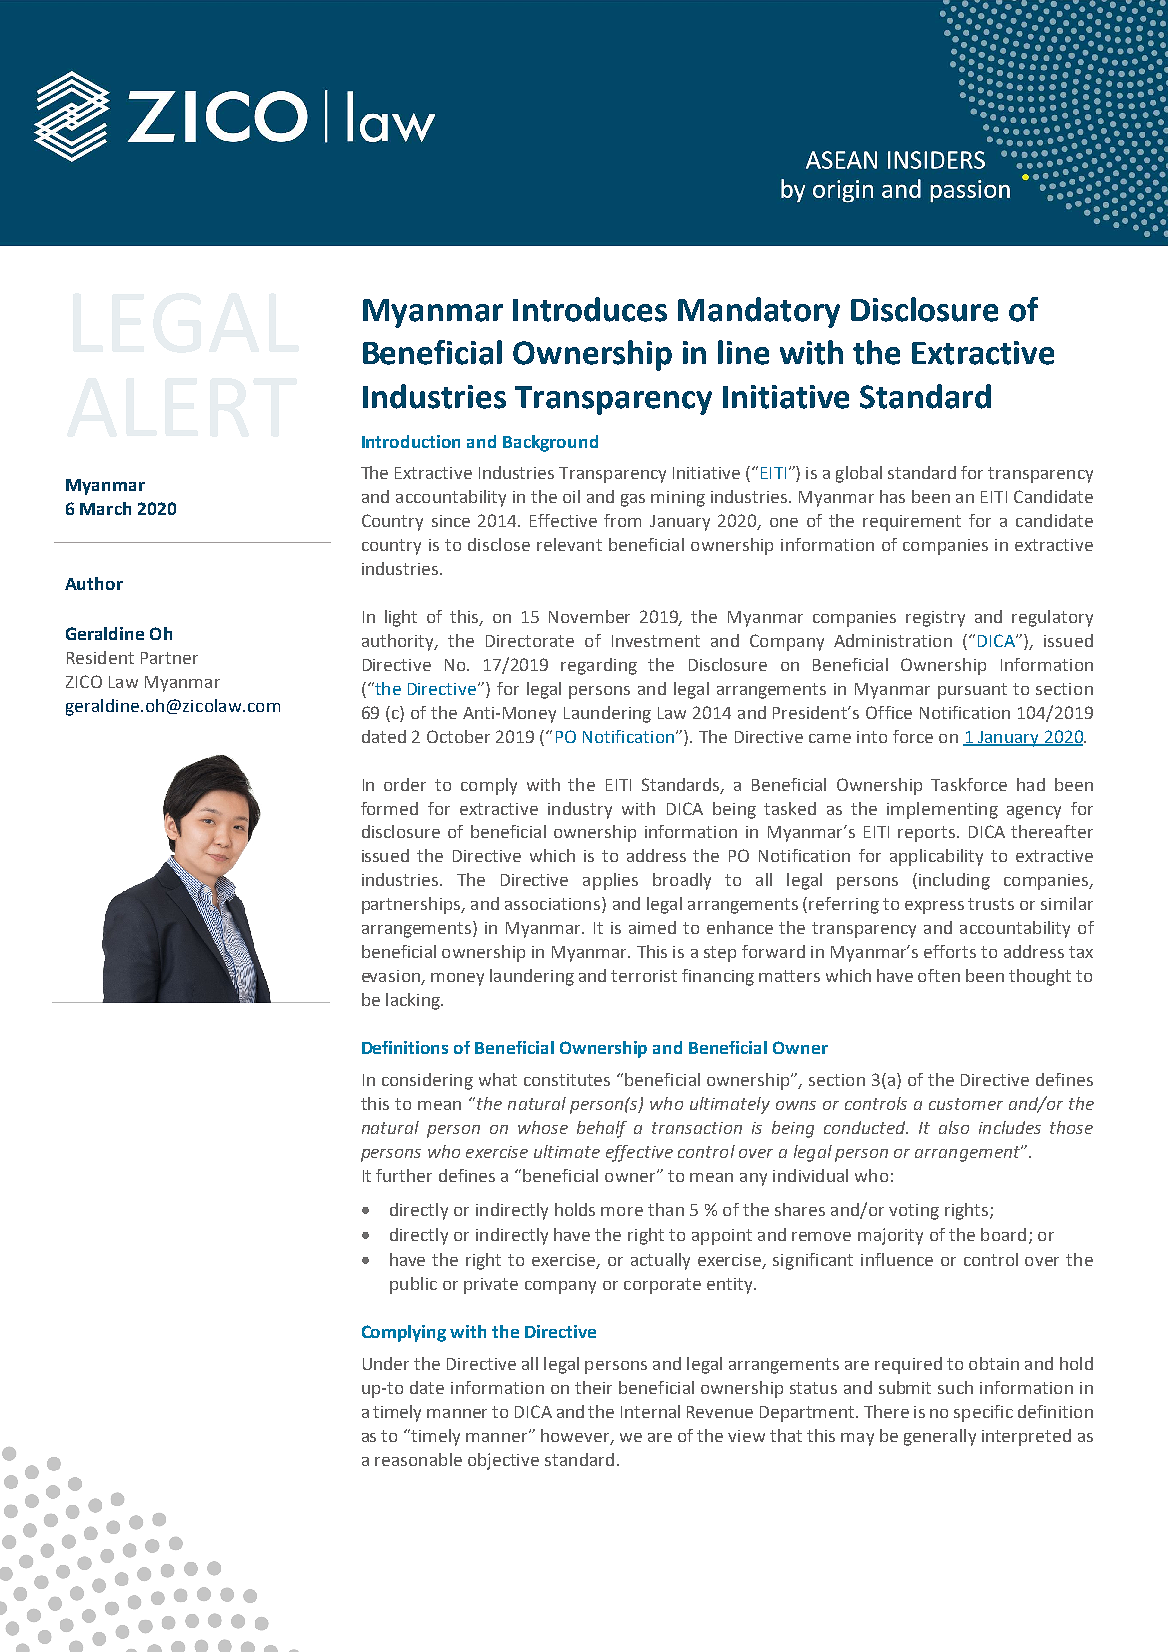 This screenshot has width=1168, height=1652. Describe the element at coordinates (914, 1212) in the screenshot. I see `voting` at that location.
